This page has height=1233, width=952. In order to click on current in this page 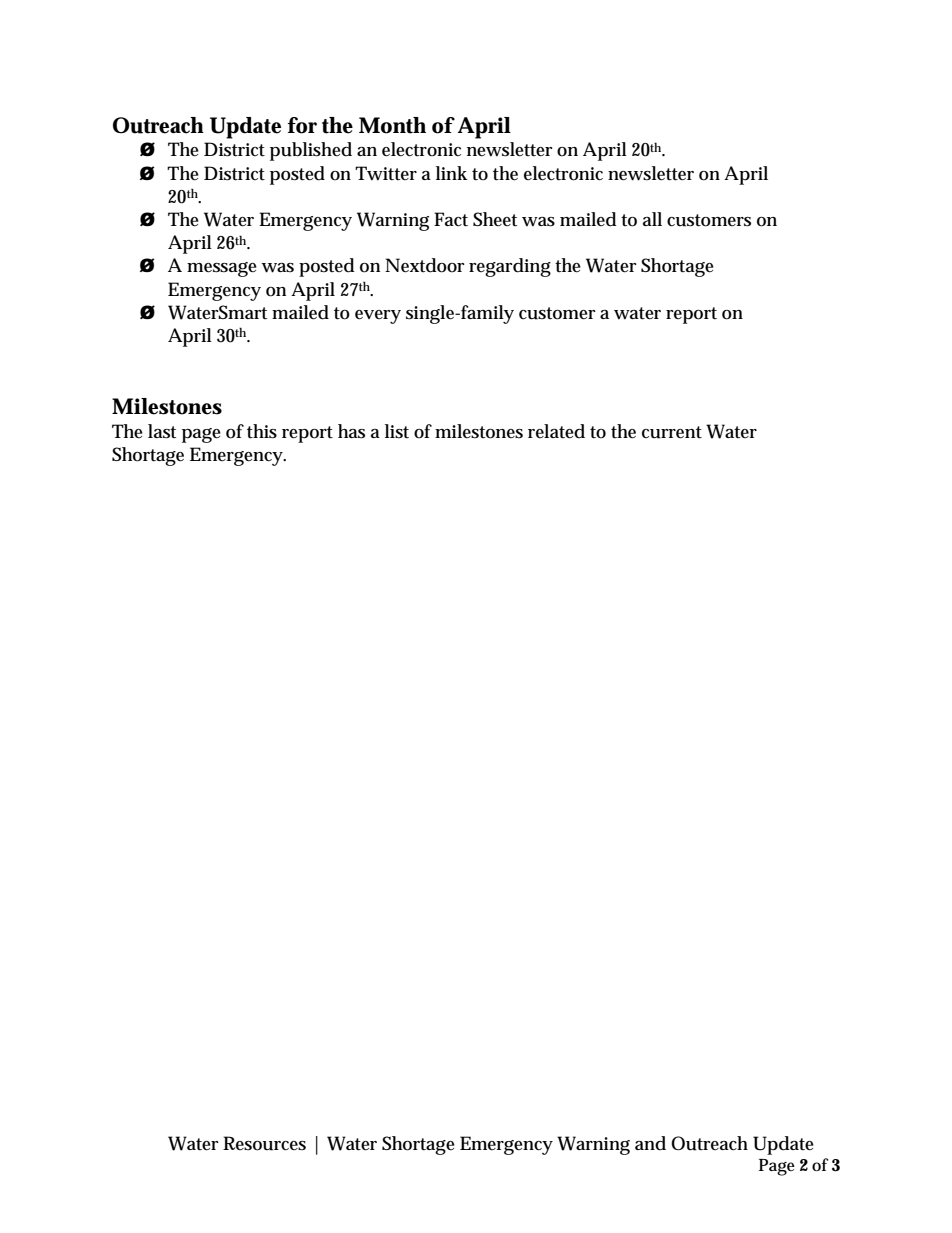, I will do `click(672, 432)`.
